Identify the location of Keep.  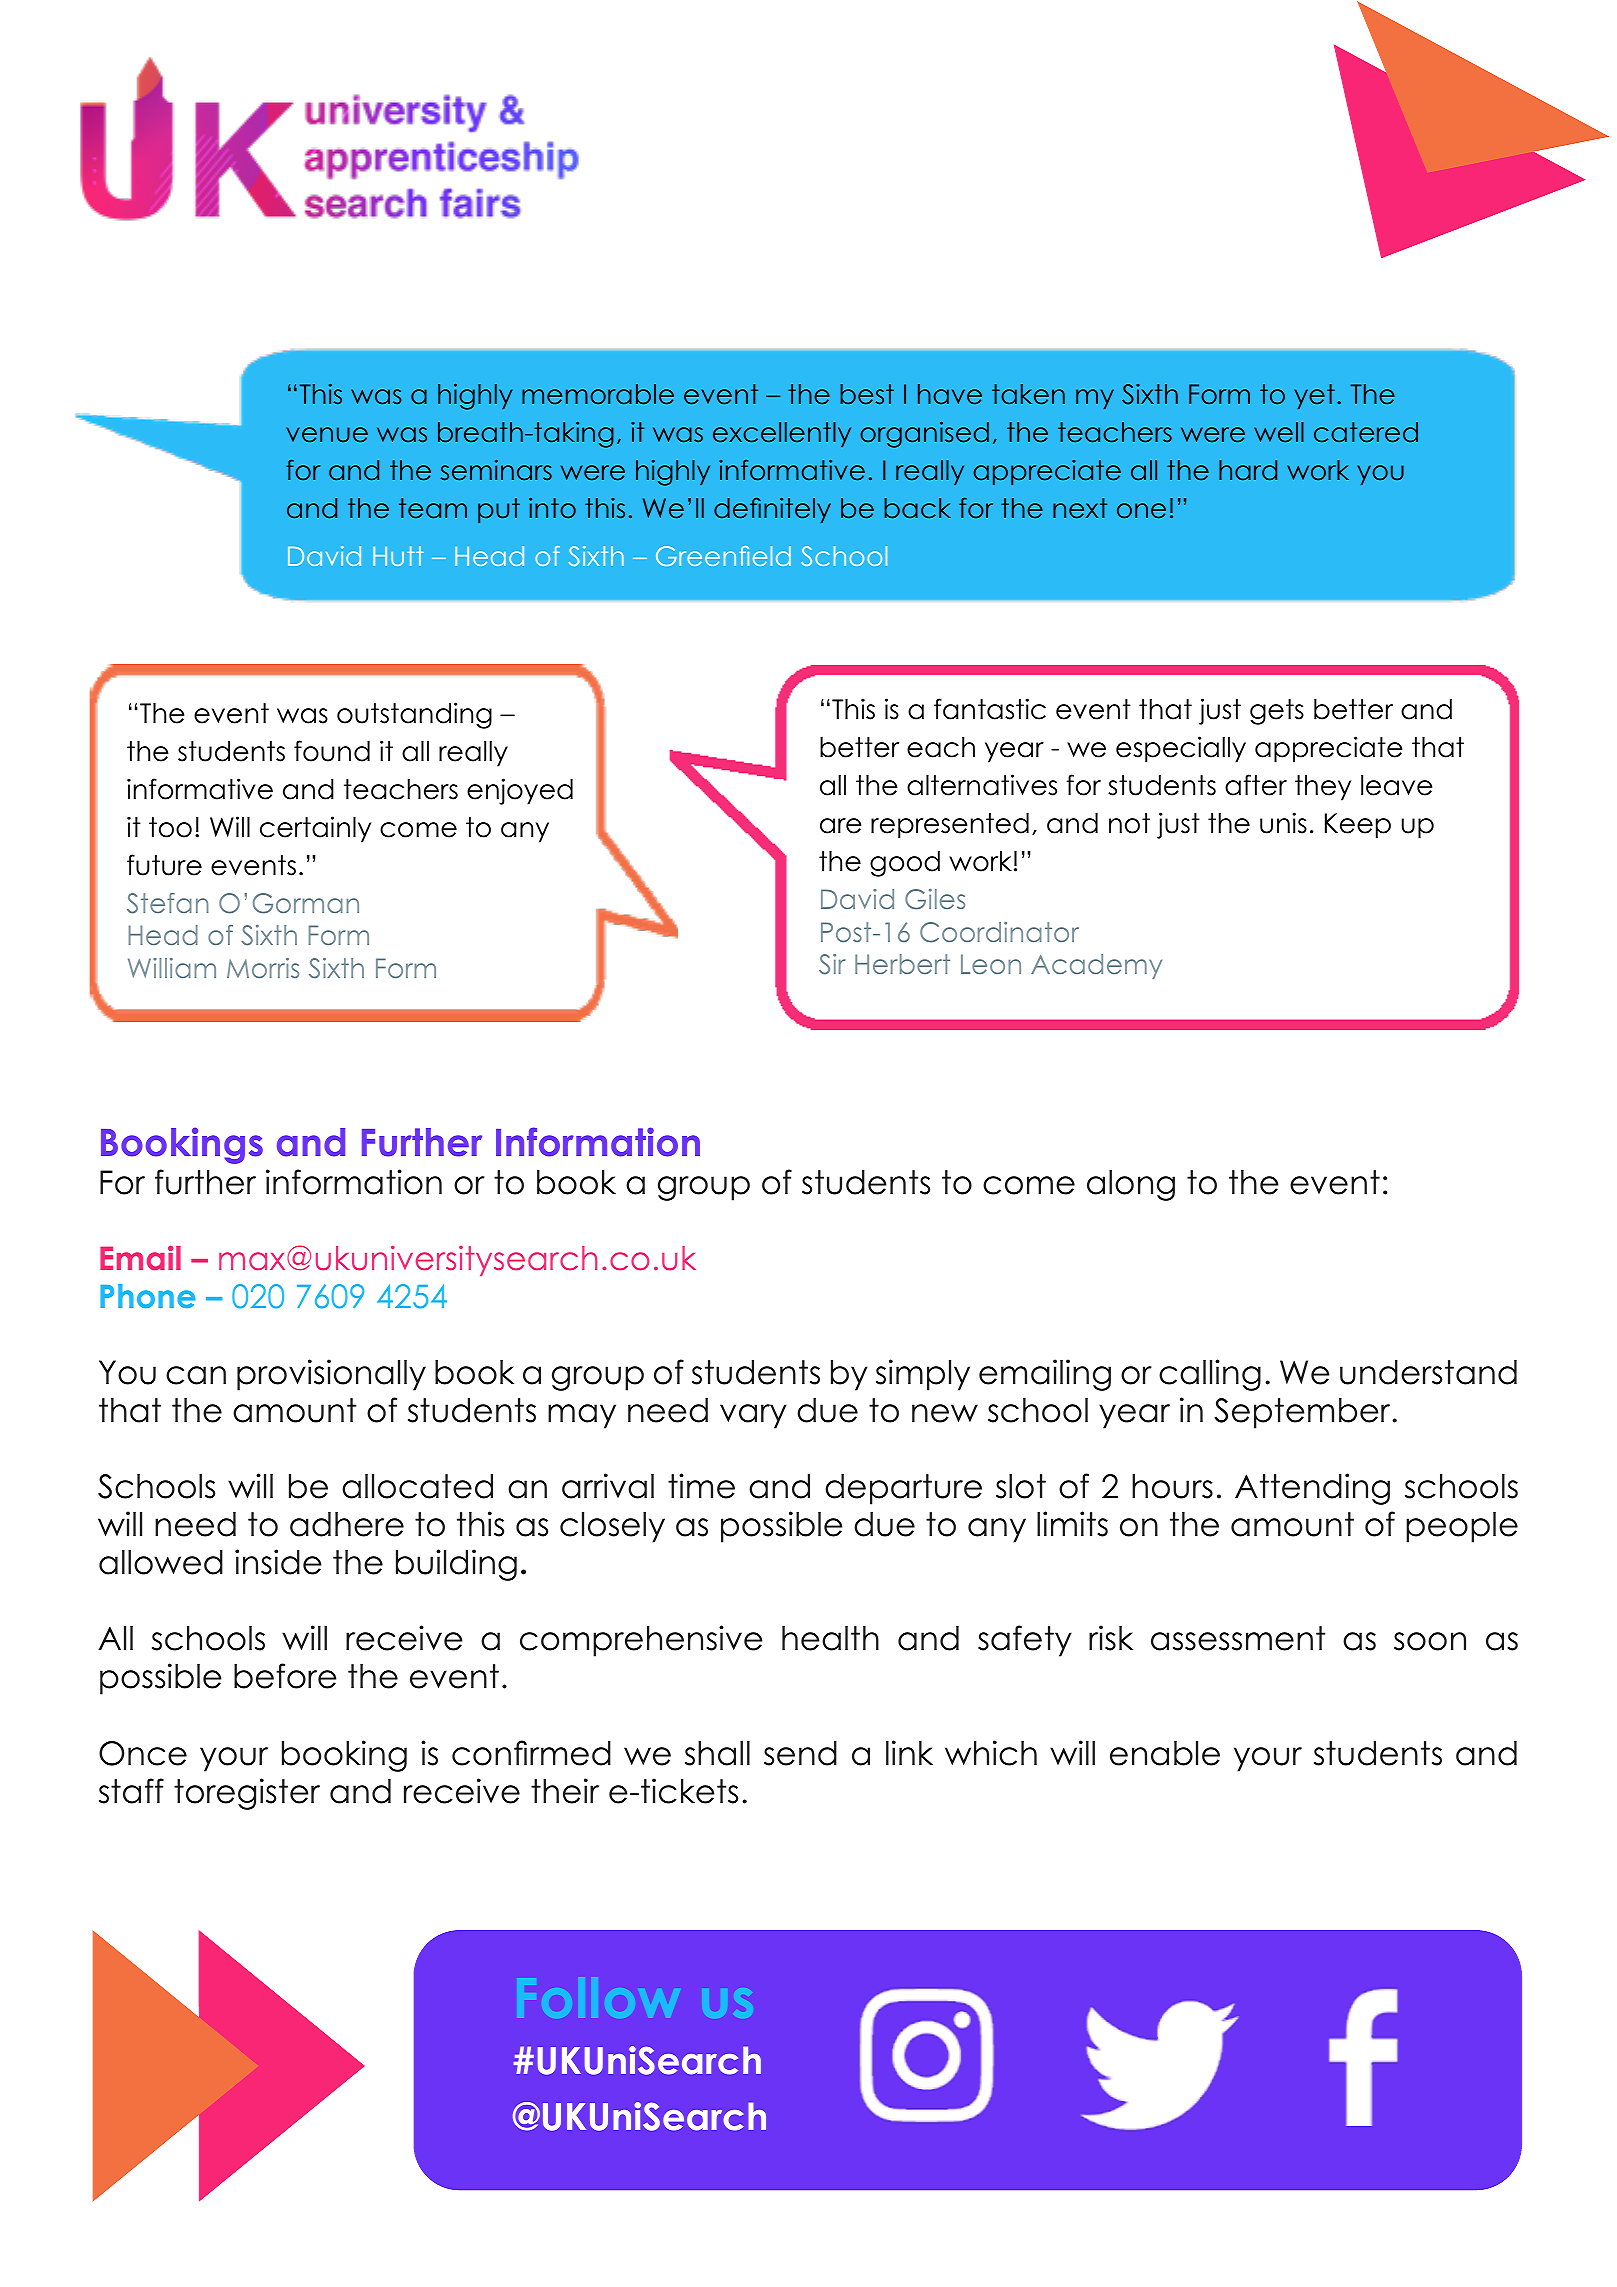
(1358, 826).
